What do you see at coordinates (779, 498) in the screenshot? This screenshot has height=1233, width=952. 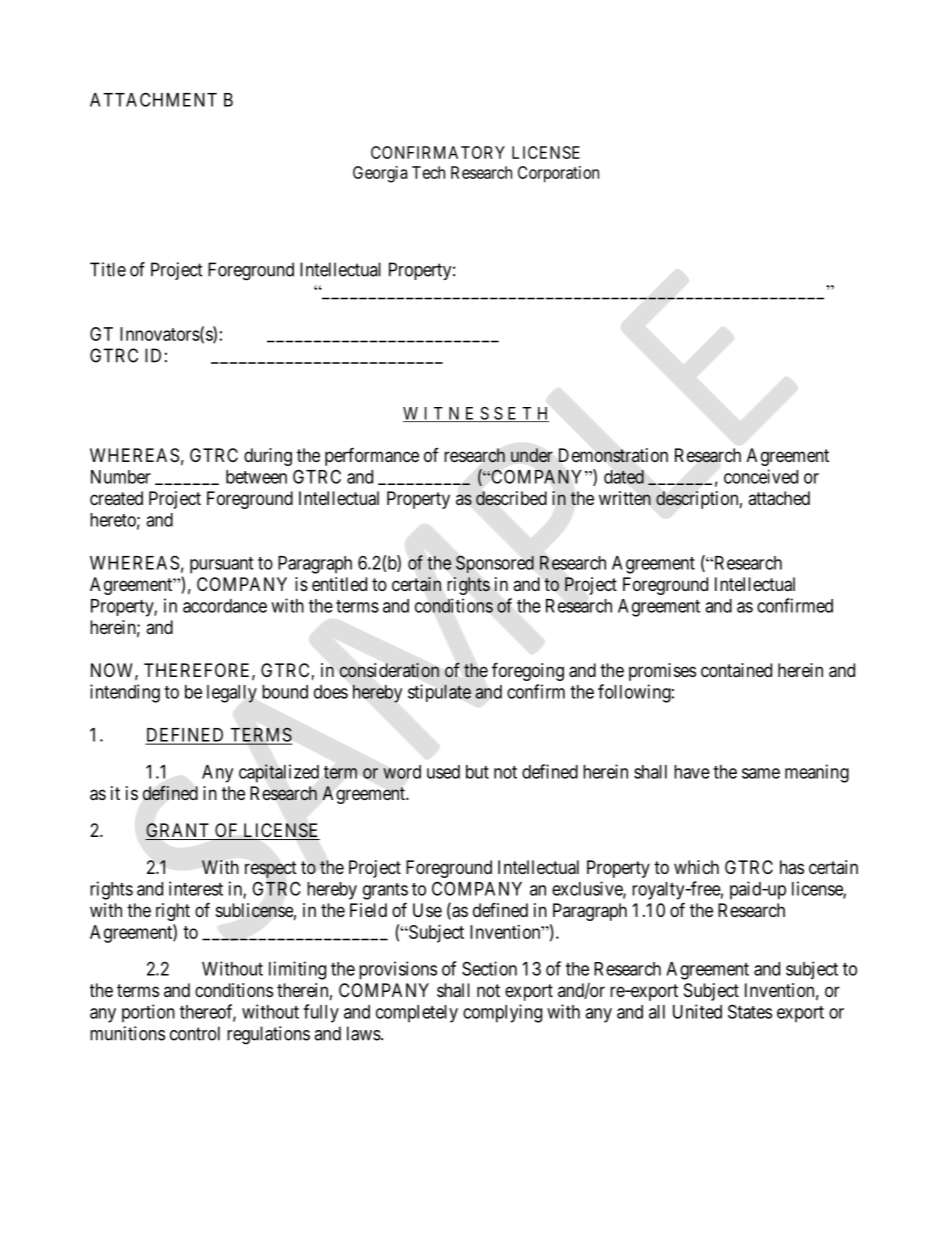 I see `attached` at bounding box center [779, 498].
